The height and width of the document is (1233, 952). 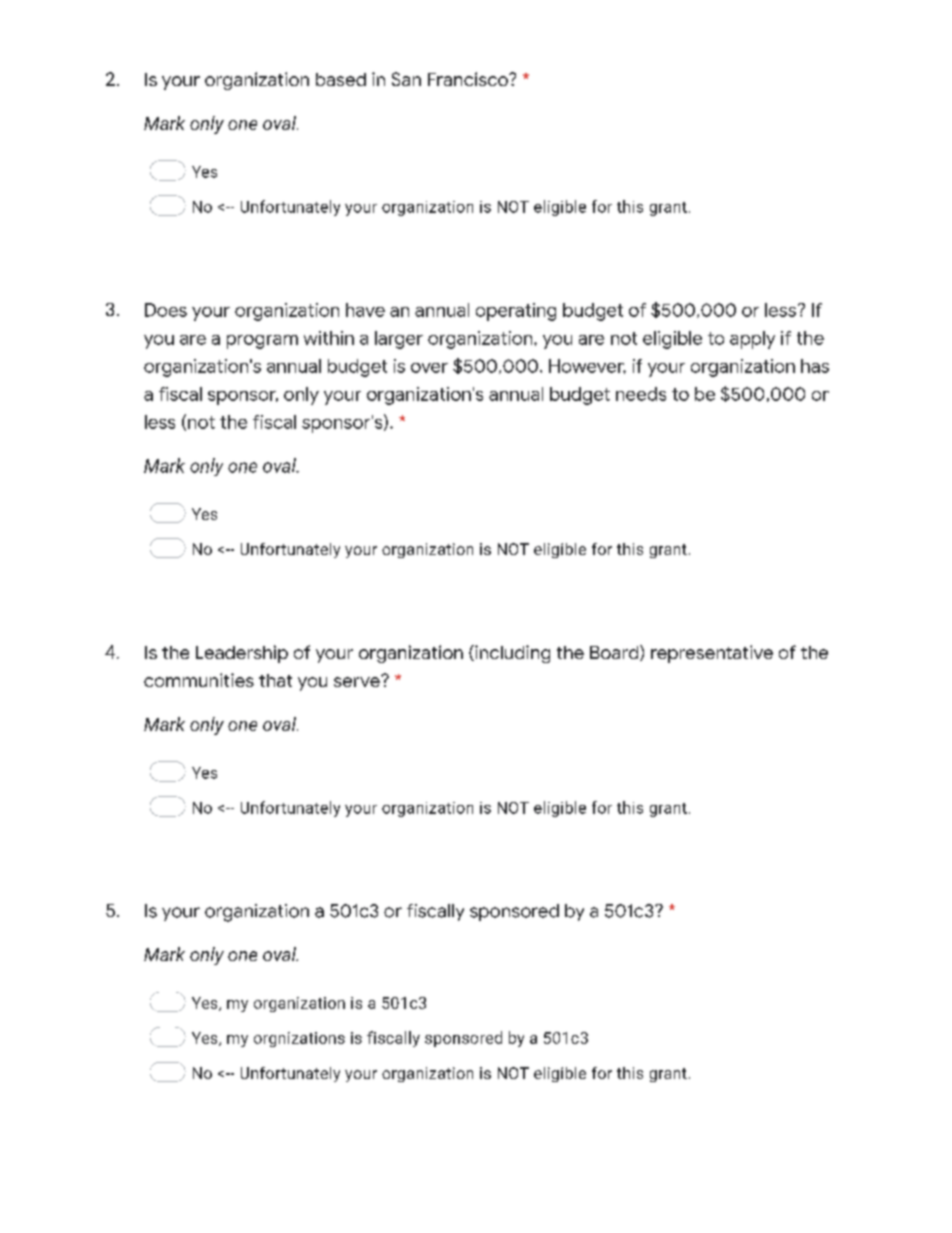 I want to click on needs, so click(x=641, y=394).
